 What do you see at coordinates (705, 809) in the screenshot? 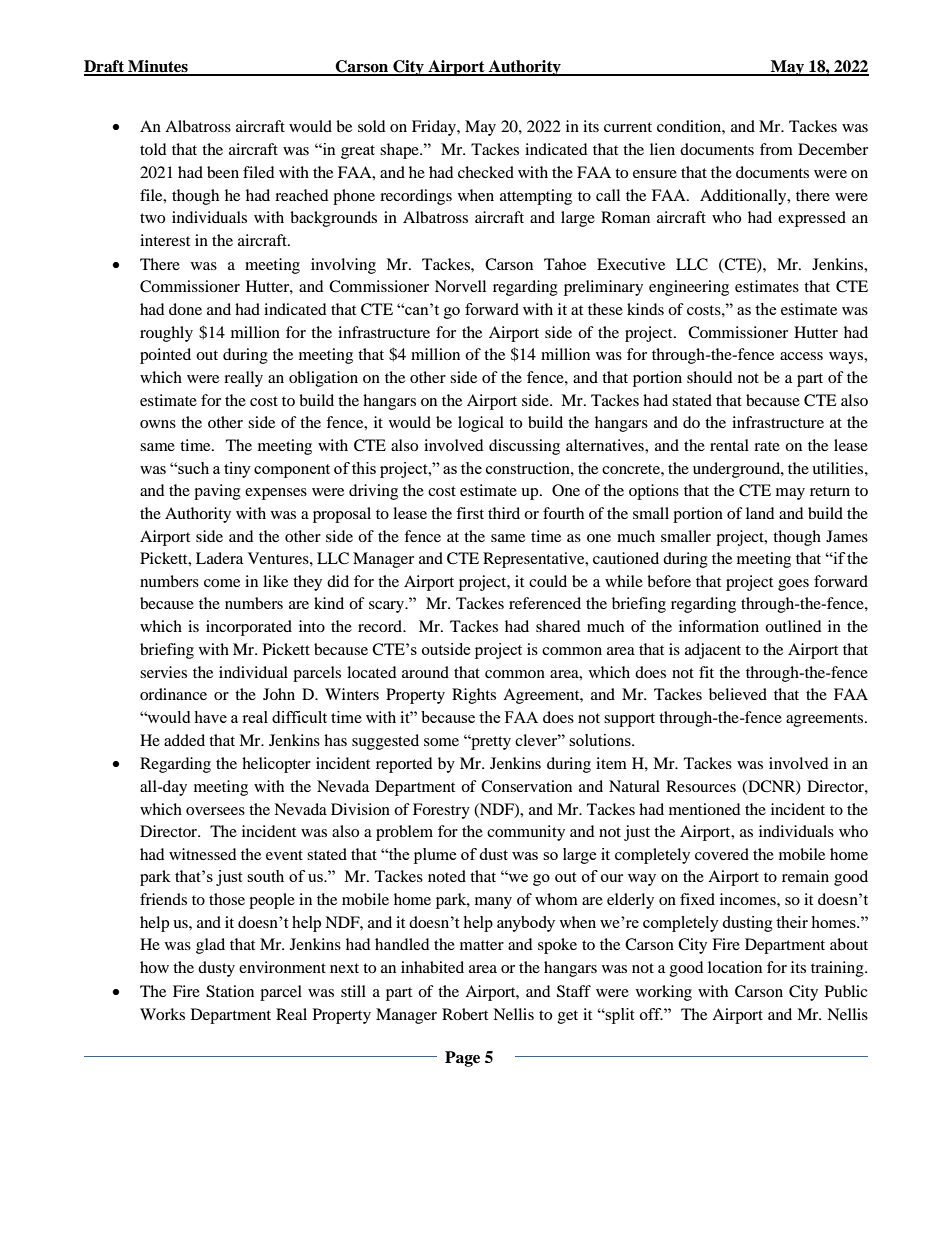
I see `mentioned` at bounding box center [705, 809].
